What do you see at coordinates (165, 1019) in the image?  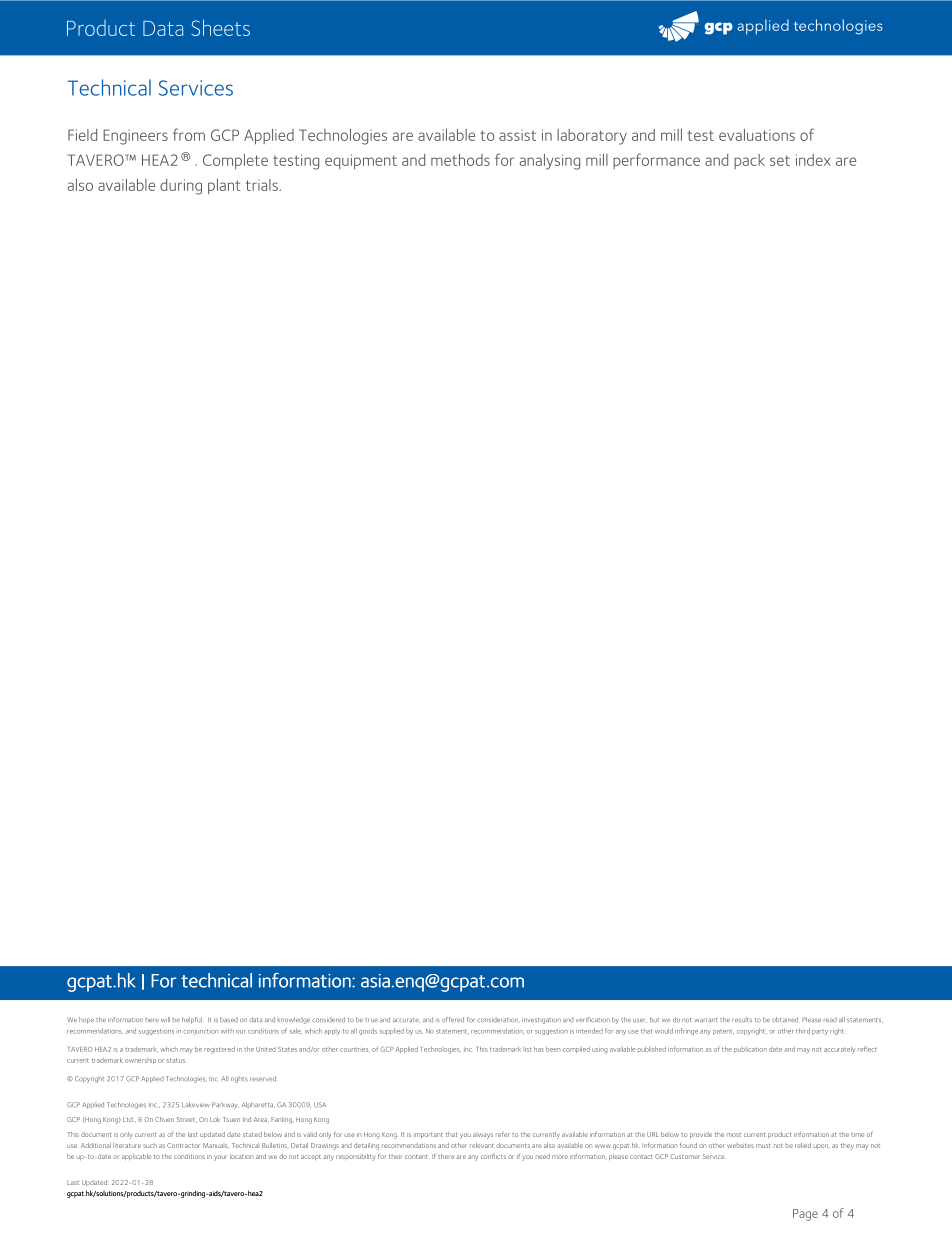 I see `will` at bounding box center [165, 1019].
